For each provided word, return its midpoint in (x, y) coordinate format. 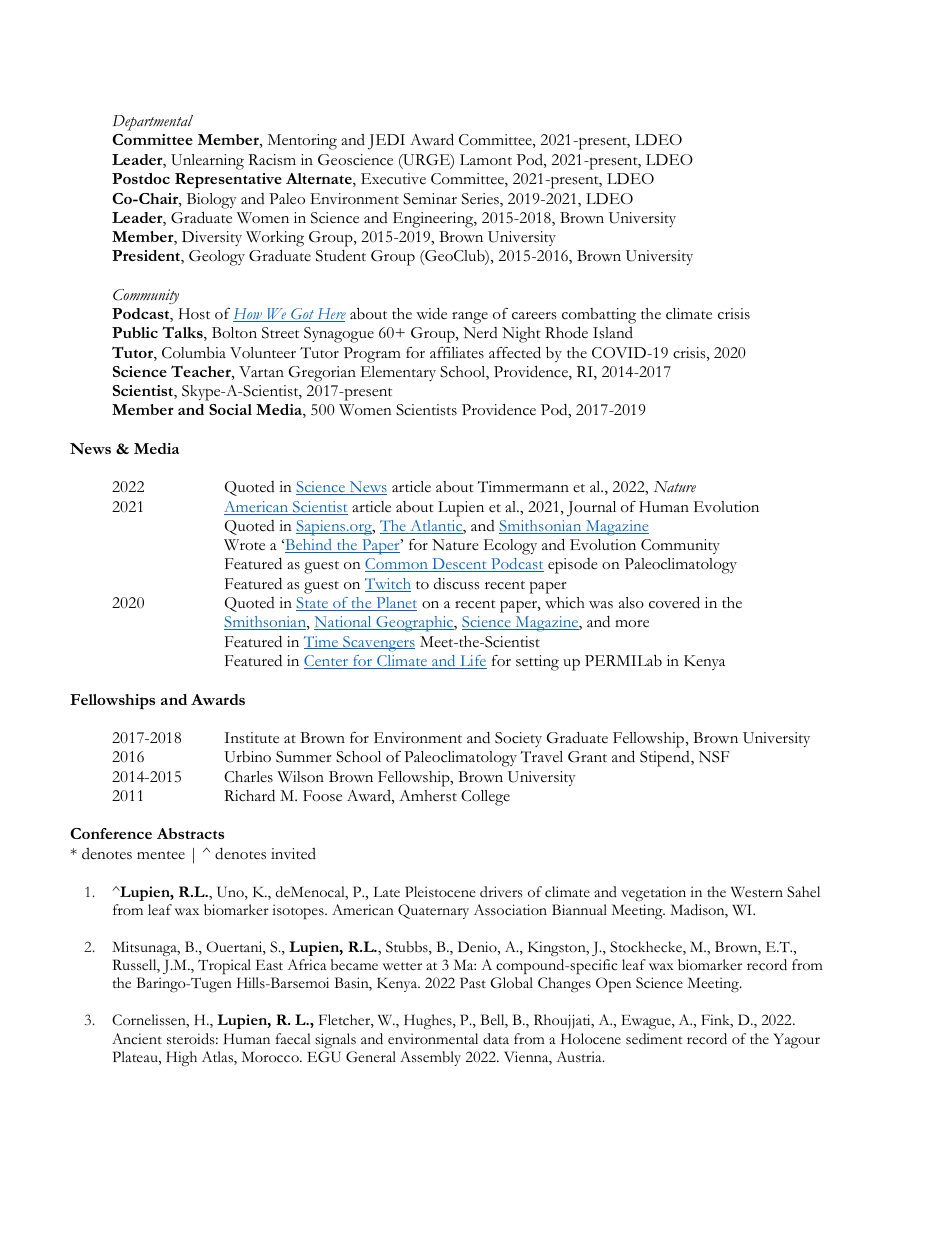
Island (613, 333)
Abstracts (190, 833)
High (181, 1058)
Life (472, 662)
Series (481, 200)
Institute (251, 738)
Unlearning (207, 162)
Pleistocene (440, 892)
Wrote (244, 545)
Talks (183, 333)
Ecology (510, 547)
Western (757, 892)
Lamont (486, 159)
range (470, 318)
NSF (714, 757)
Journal (591, 509)
